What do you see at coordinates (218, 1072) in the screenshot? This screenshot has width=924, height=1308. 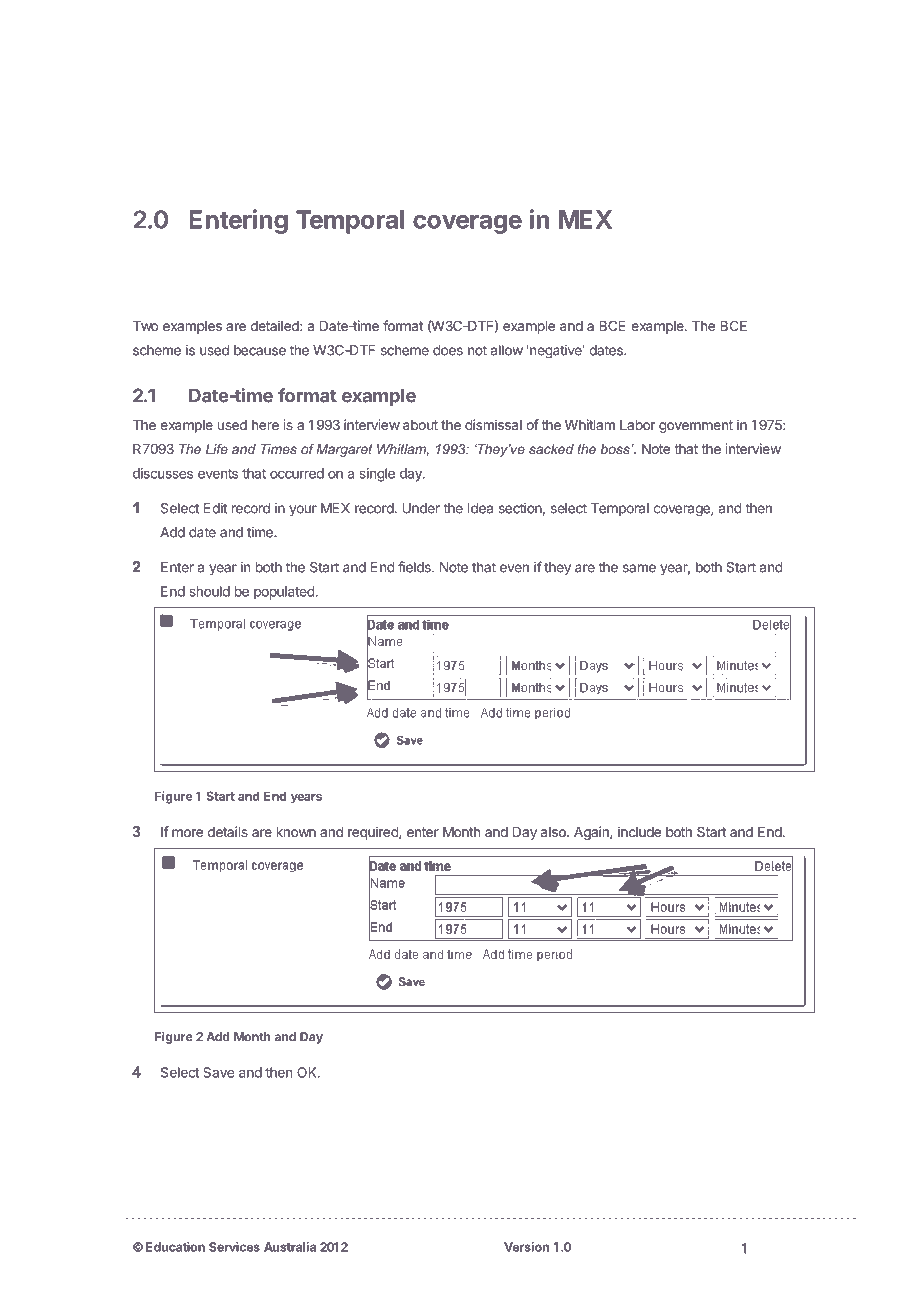 I see `Save` at bounding box center [218, 1072].
